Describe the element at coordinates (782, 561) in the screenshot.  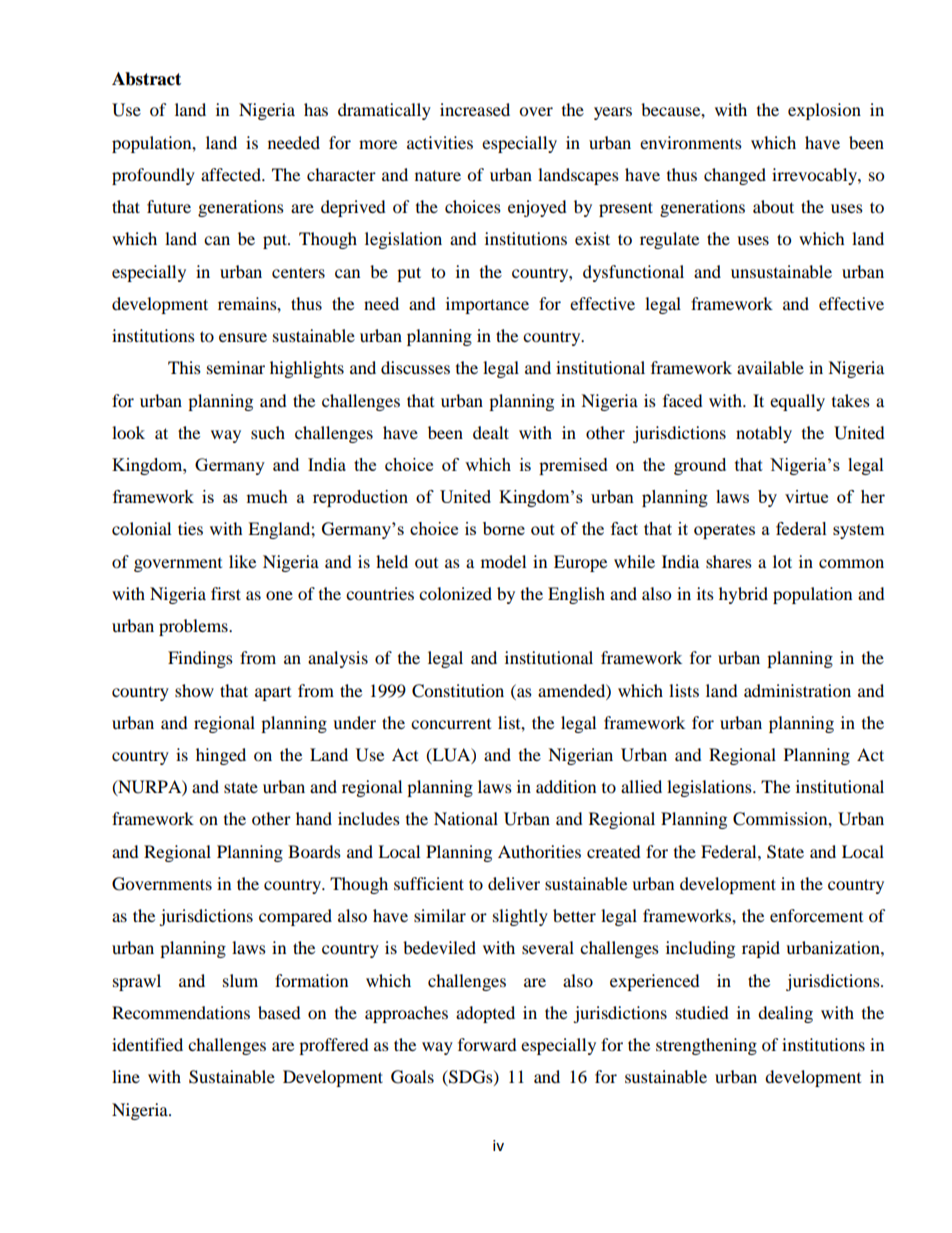
I see `lot` at that location.
